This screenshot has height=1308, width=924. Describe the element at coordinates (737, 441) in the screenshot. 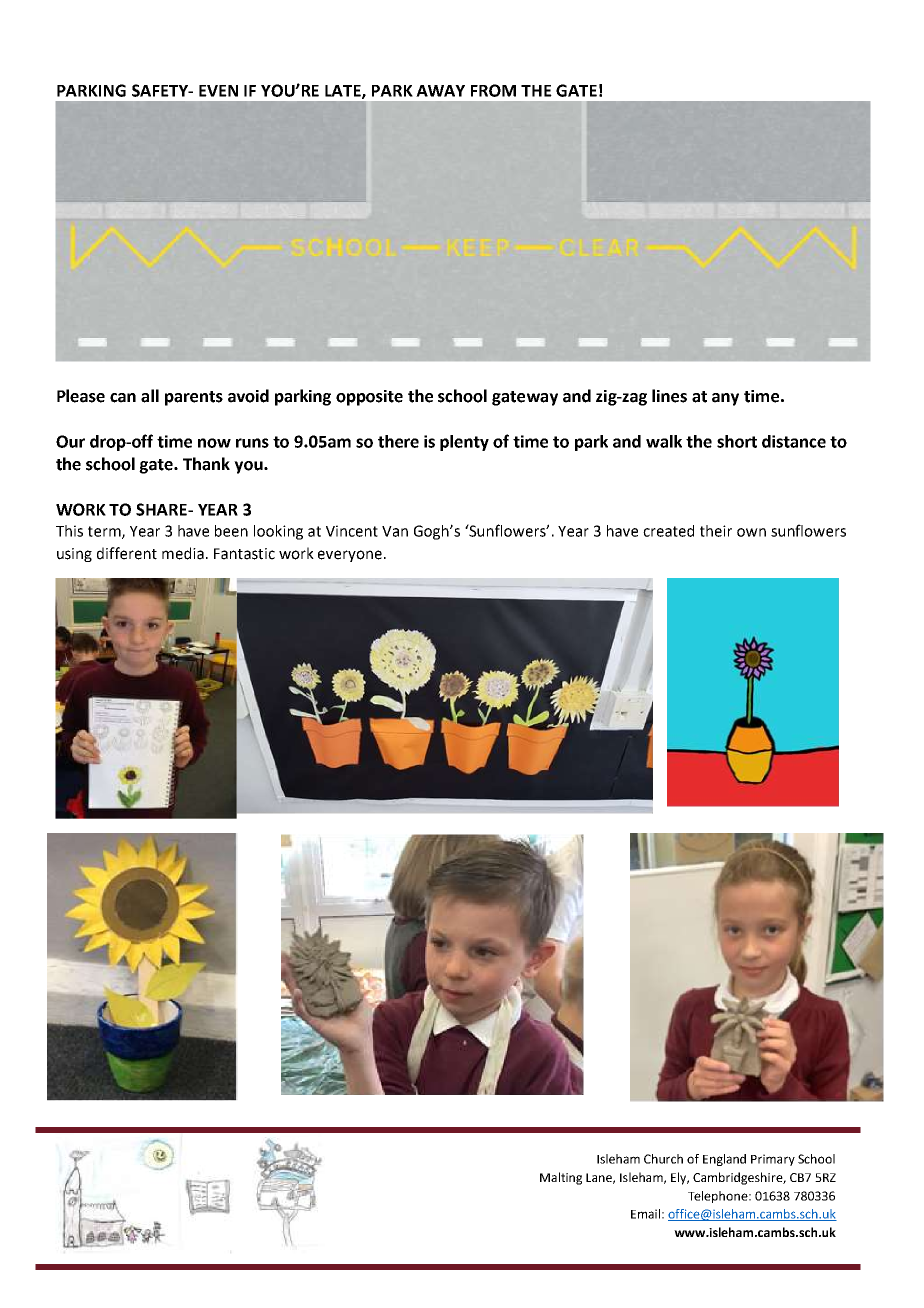

I see `short` at that location.
